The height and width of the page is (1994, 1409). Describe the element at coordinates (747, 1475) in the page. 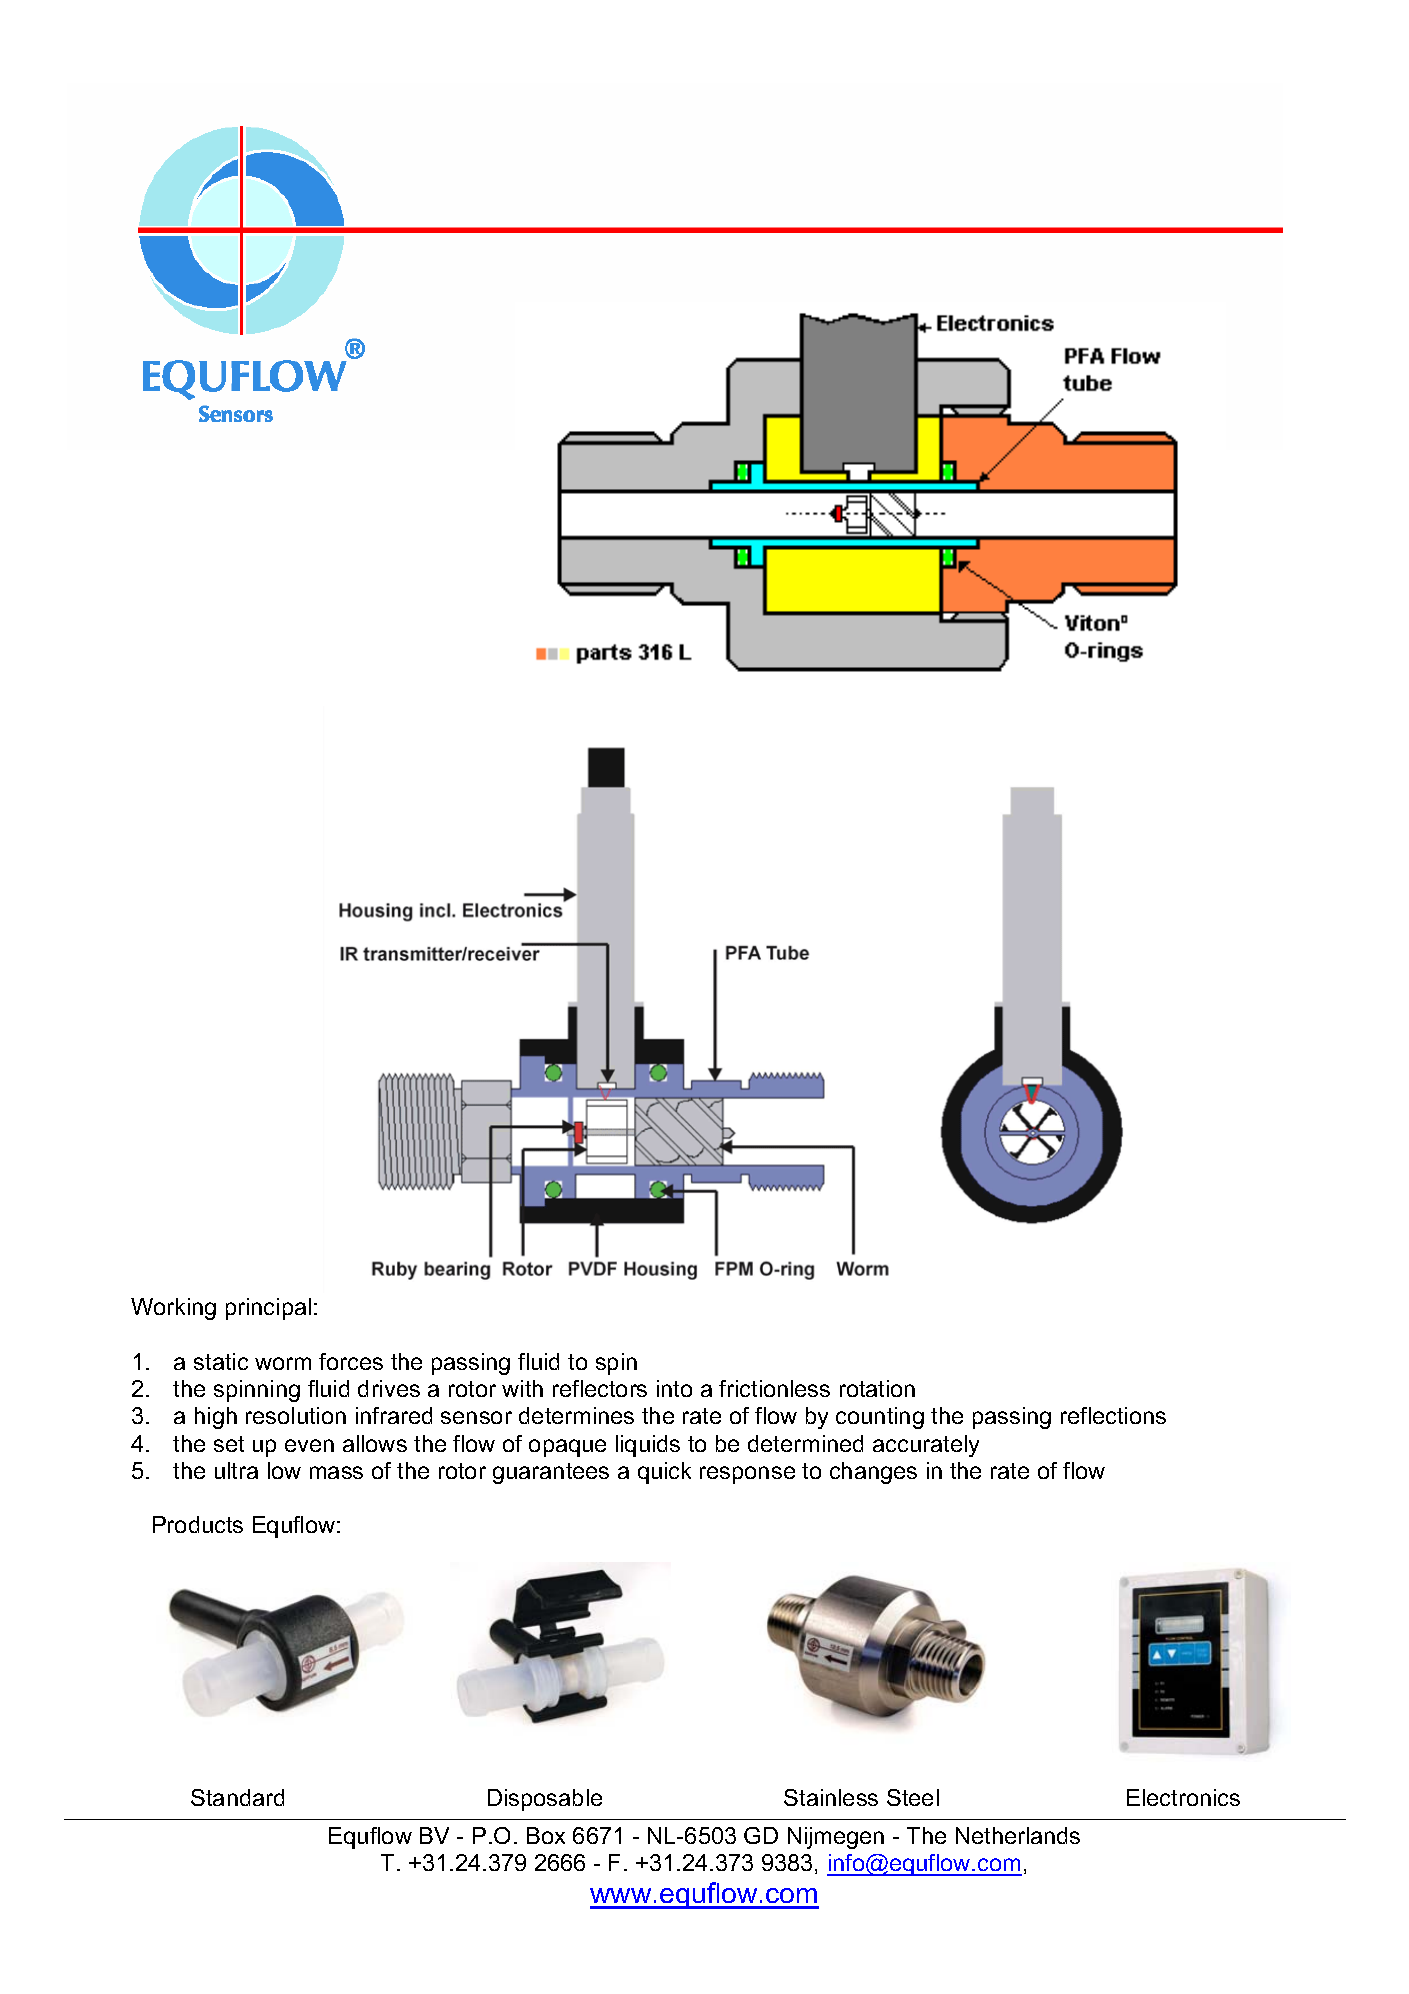

I see `response` at that location.
